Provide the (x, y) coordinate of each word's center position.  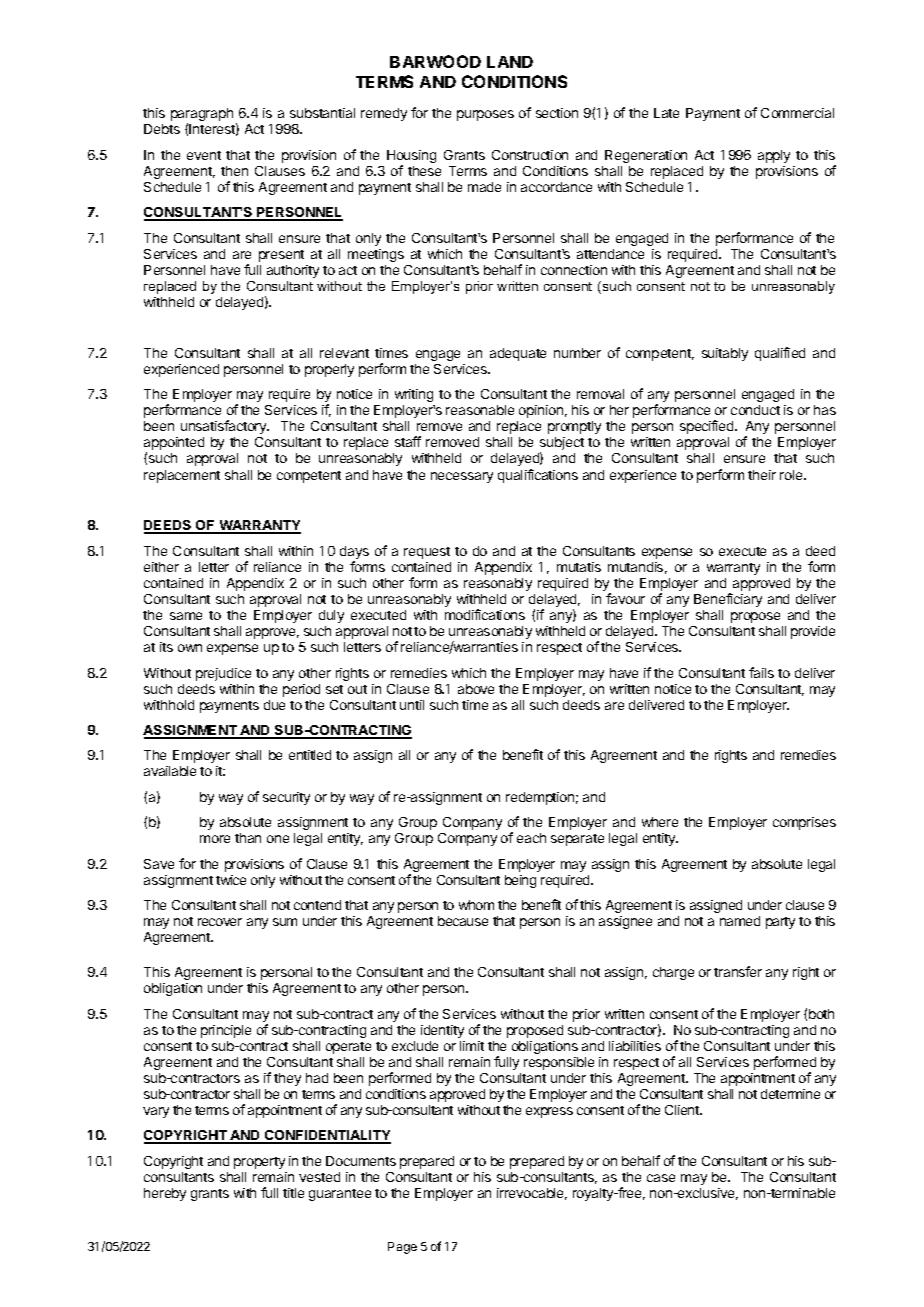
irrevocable (532, 1194)
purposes (485, 115)
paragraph (202, 116)
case (661, 1178)
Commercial (797, 113)
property (259, 1163)
